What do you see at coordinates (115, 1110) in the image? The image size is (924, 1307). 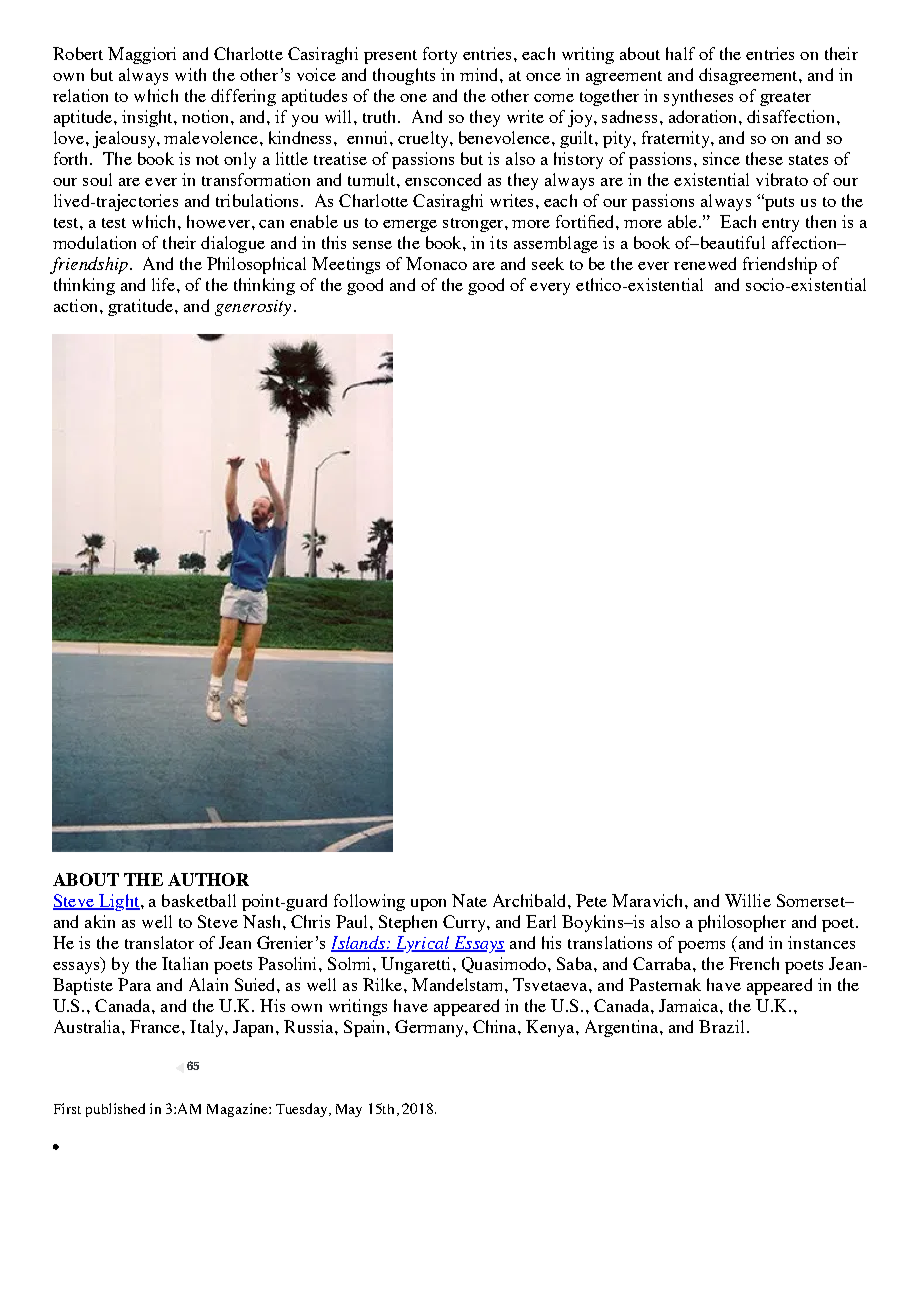 I see `published` at bounding box center [115, 1110].
